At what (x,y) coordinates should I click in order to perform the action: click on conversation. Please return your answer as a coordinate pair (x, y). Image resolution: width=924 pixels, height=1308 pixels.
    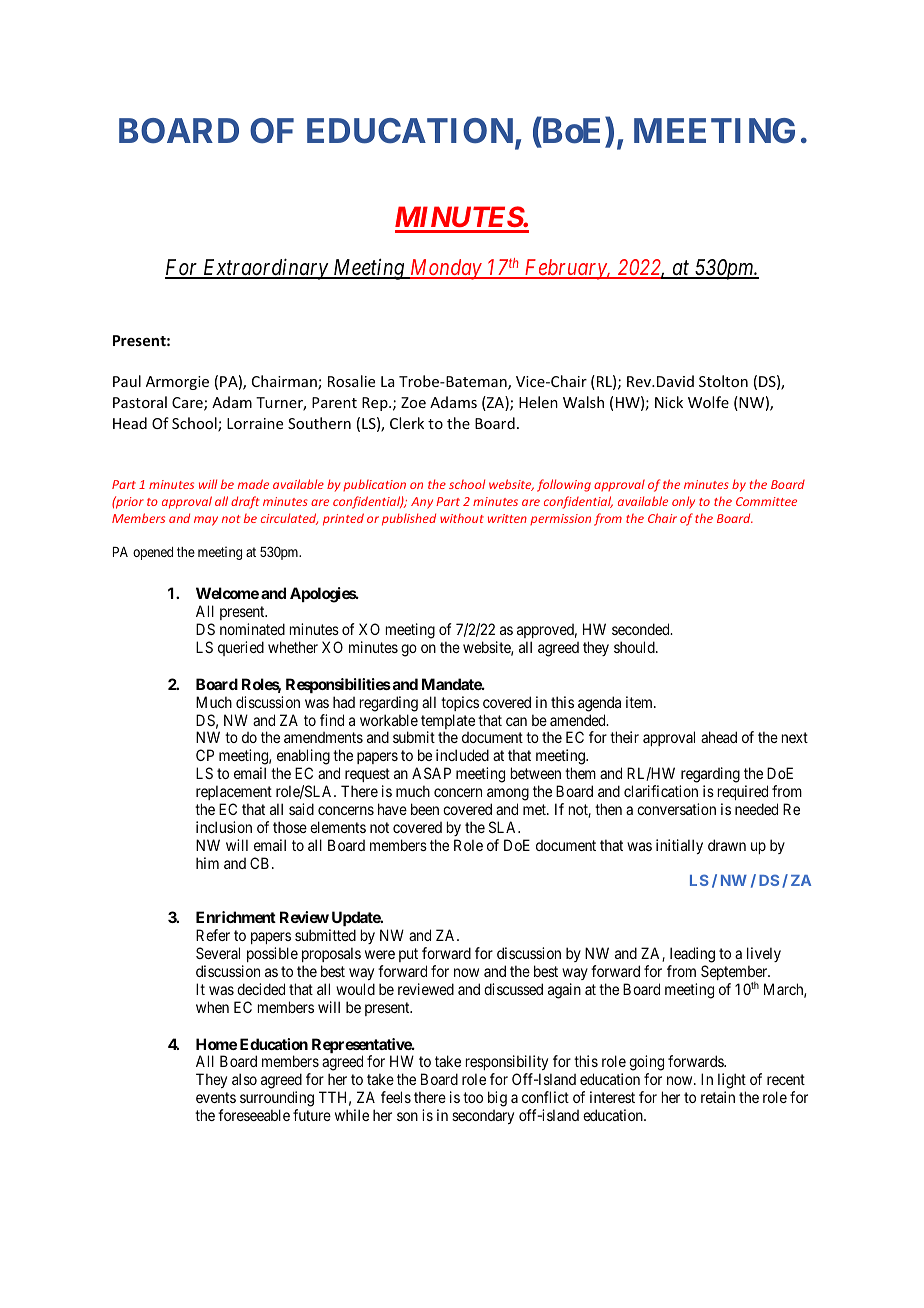
    Looking at the image, I should click on (676, 809).
